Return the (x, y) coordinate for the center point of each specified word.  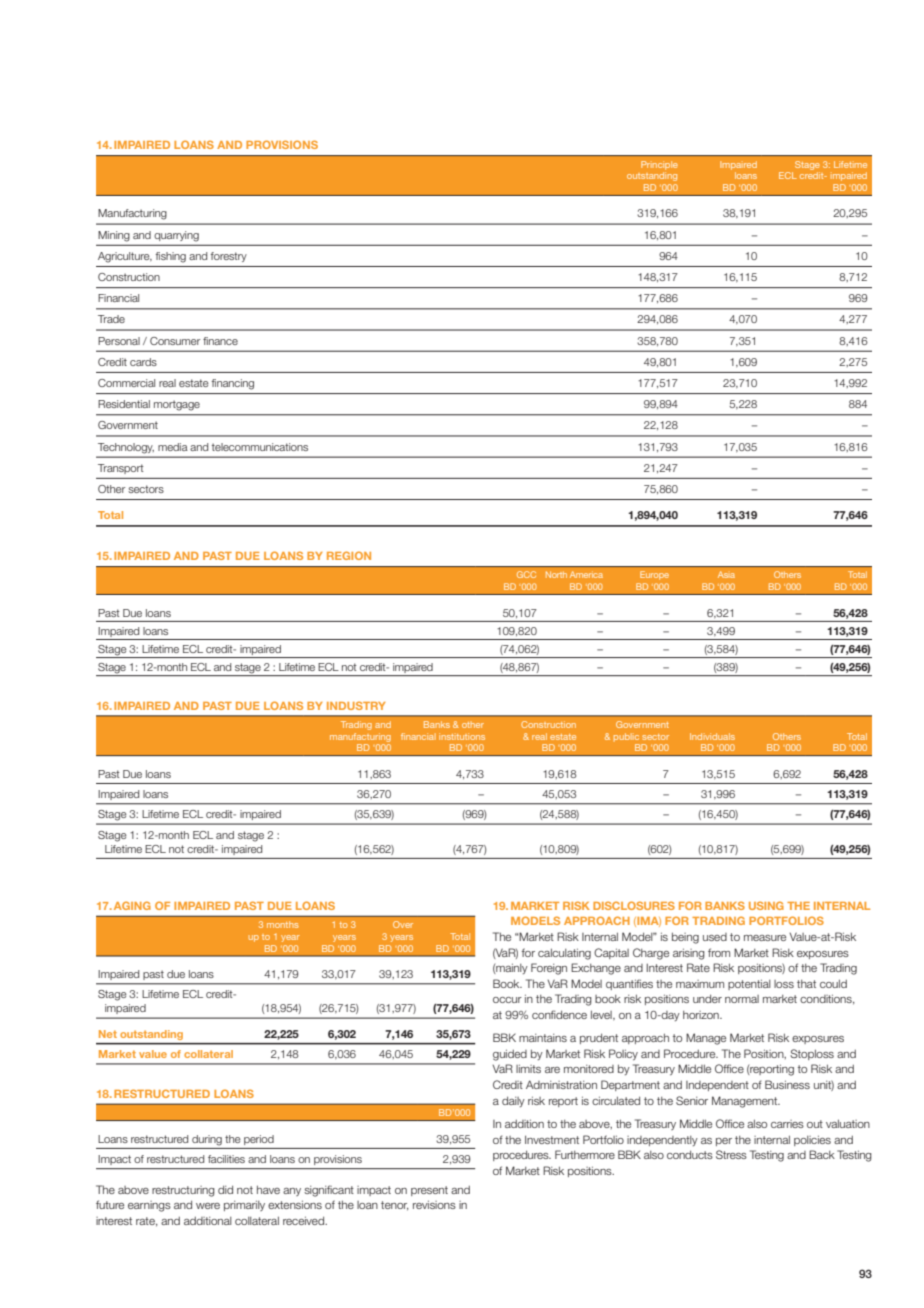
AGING (132, 905)
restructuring (183, 1191)
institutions (462, 736)
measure (765, 938)
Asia (726, 574)
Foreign (549, 969)
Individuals (712, 736)
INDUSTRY (356, 705)
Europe (654, 575)
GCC (526, 574)
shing (173, 257)
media (173, 447)
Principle (659, 165)
